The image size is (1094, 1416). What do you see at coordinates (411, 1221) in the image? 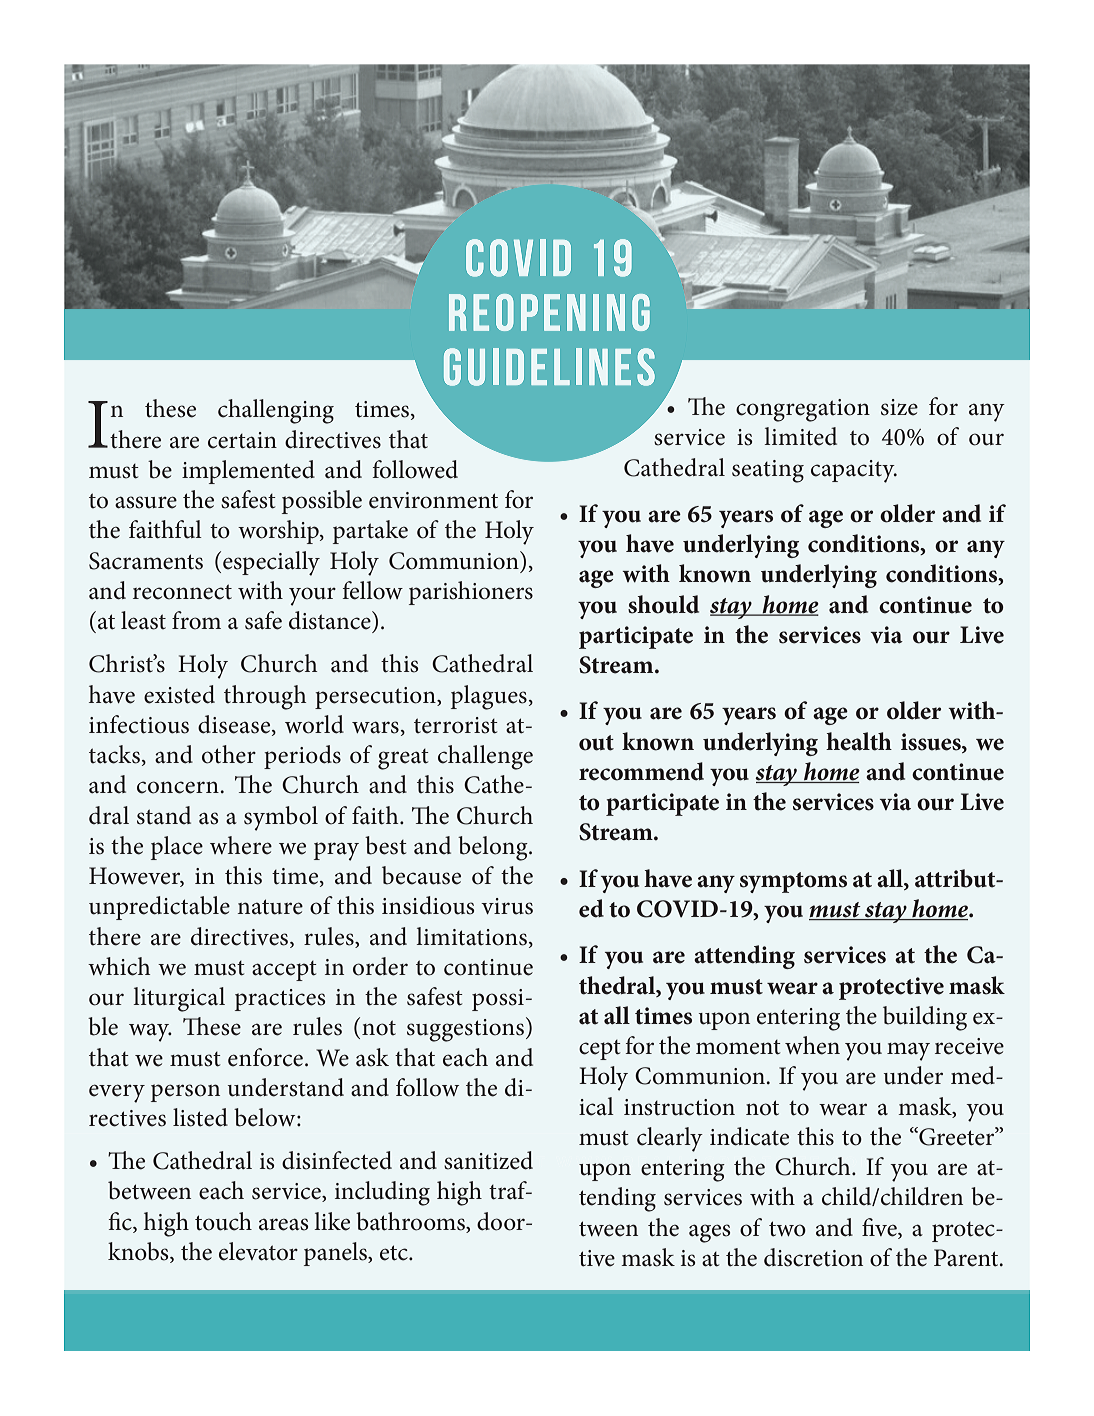
I see `bathrooms` at bounding box center [411, 1221].
